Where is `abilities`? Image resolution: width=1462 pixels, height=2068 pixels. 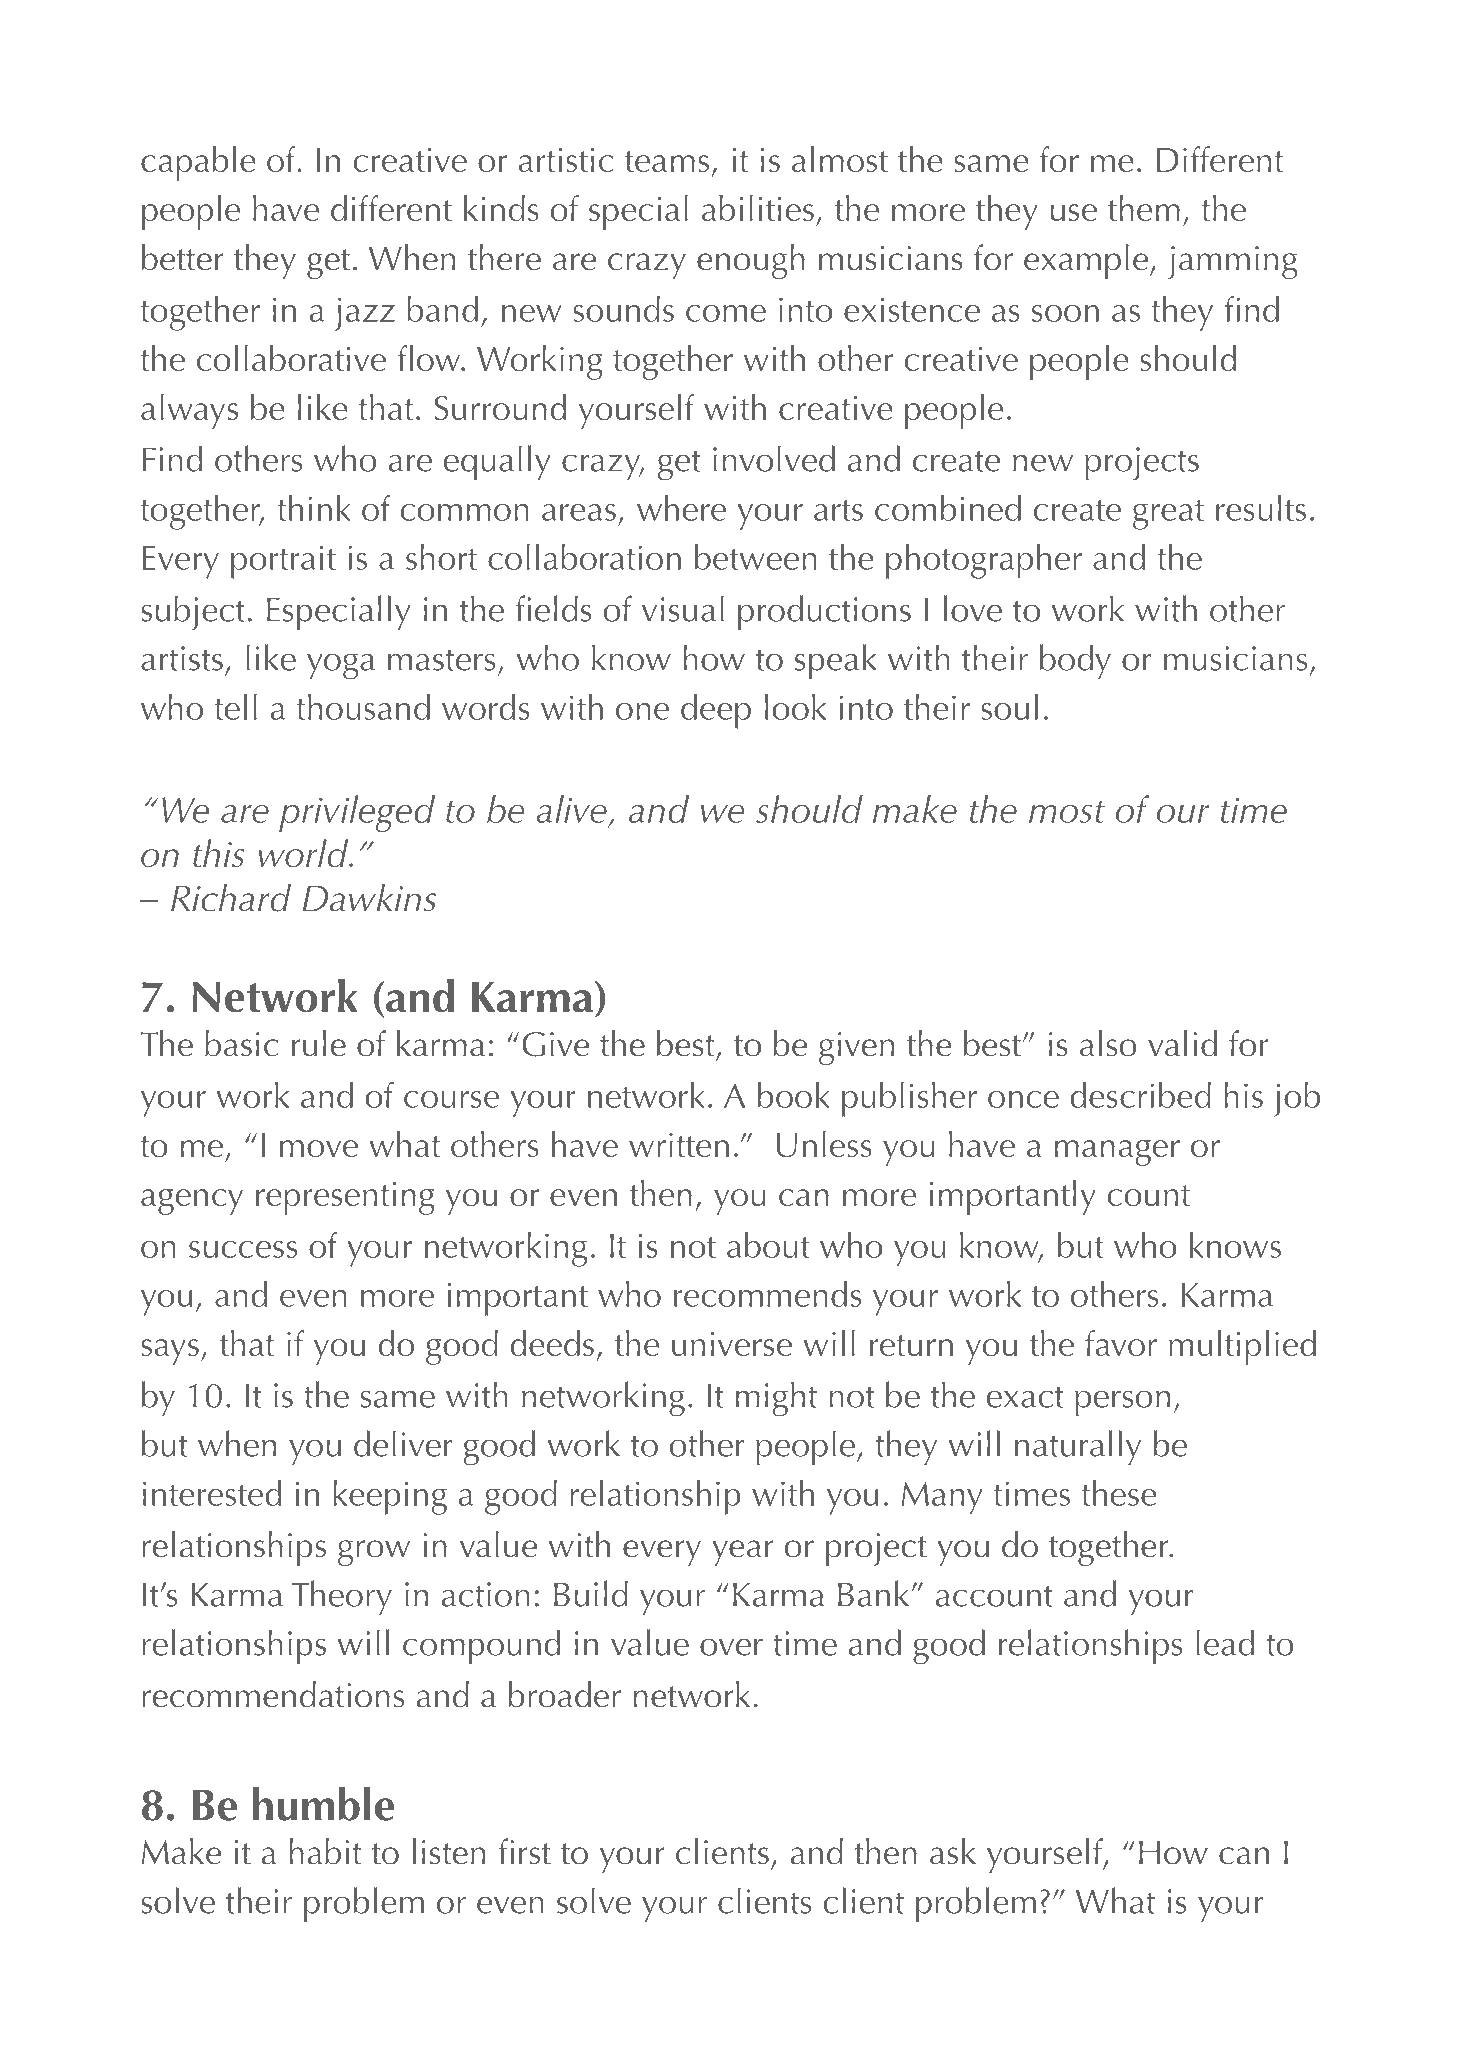
abilities is located at coordinates (758, 208).
